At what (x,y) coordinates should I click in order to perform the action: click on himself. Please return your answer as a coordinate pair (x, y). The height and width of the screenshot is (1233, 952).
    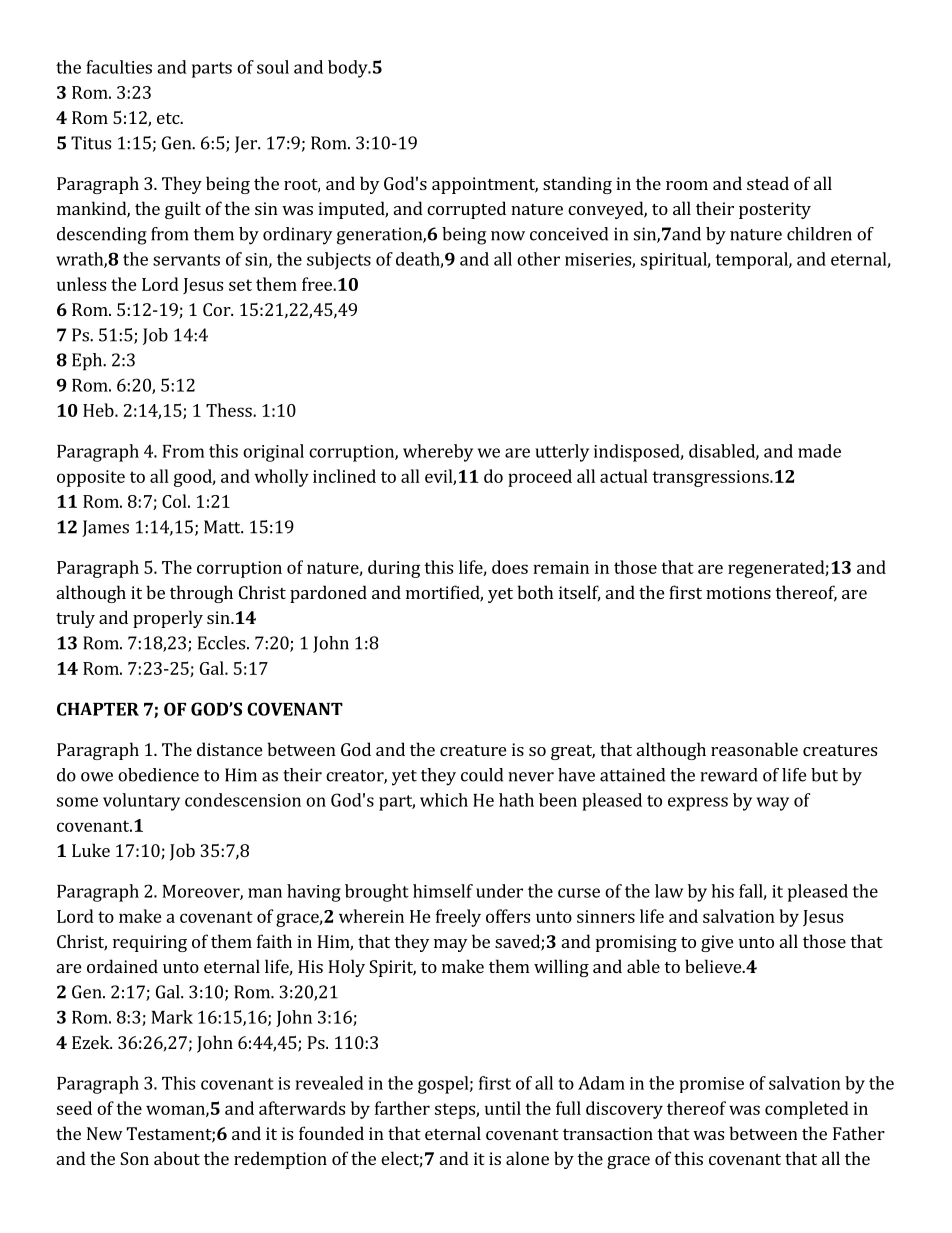
    Looking at the image, I should click on (443, 891).
